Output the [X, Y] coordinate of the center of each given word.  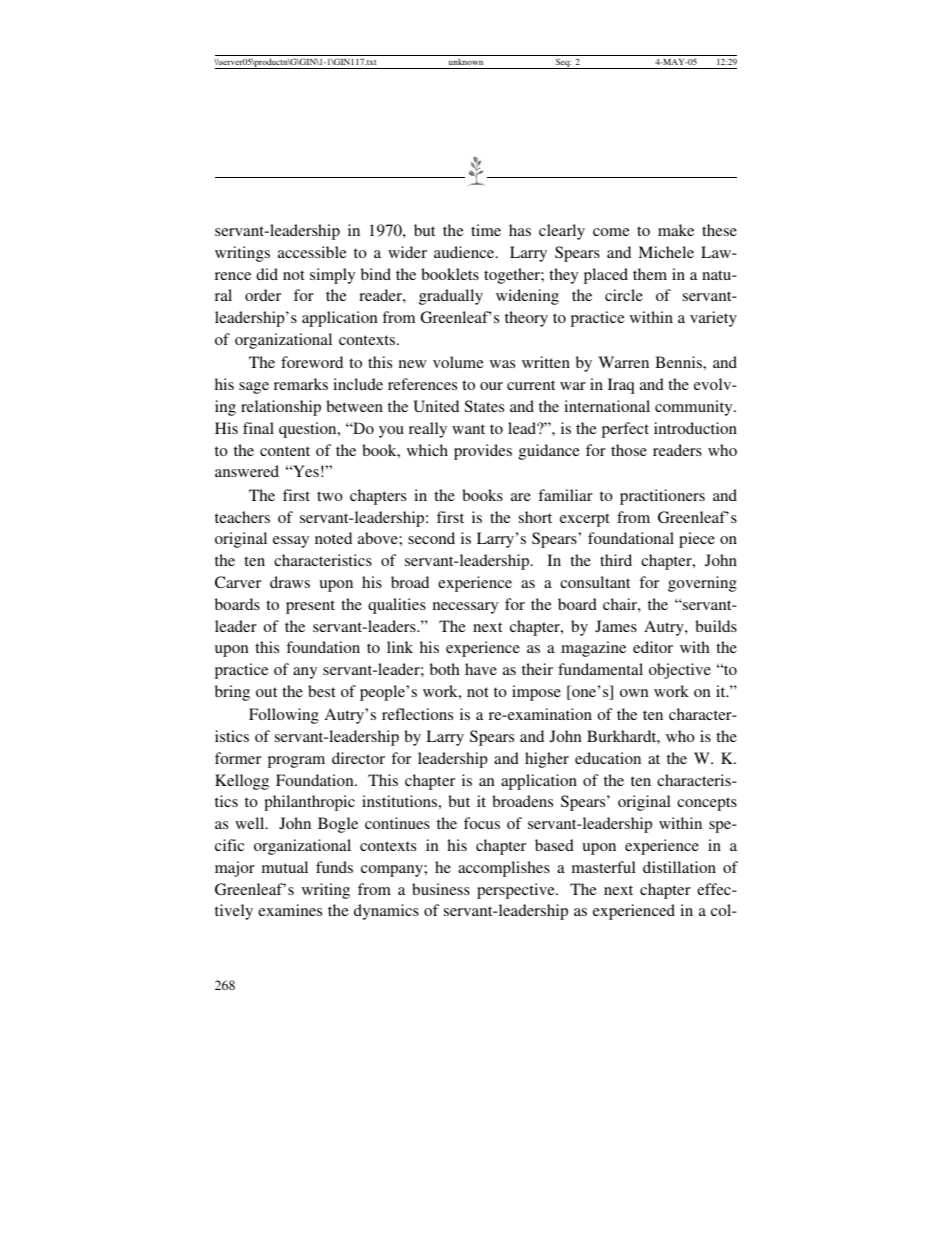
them [650, 274]
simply [332, 276]
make [676, 230]
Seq [562, 64]
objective [680, 671]
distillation [679, 867]
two [330, 496]
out [266, 692]
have [481, 669]
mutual [285, 867]
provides [483, 452]
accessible [312, 252]
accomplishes [504, 869]
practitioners [662, 497]
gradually [451, 297]
